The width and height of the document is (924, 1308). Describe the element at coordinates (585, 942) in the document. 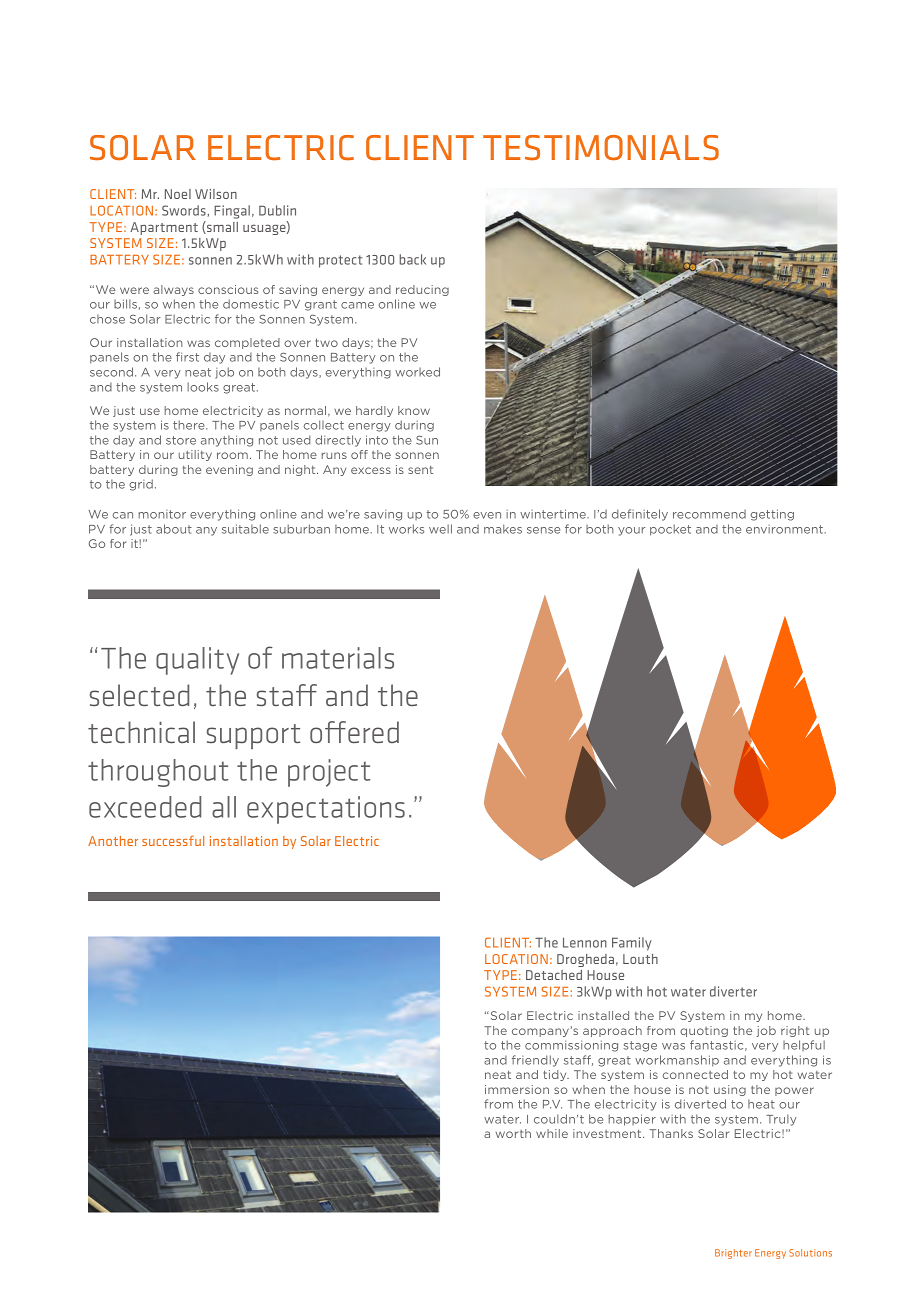

I see `Lennon` at that location.
